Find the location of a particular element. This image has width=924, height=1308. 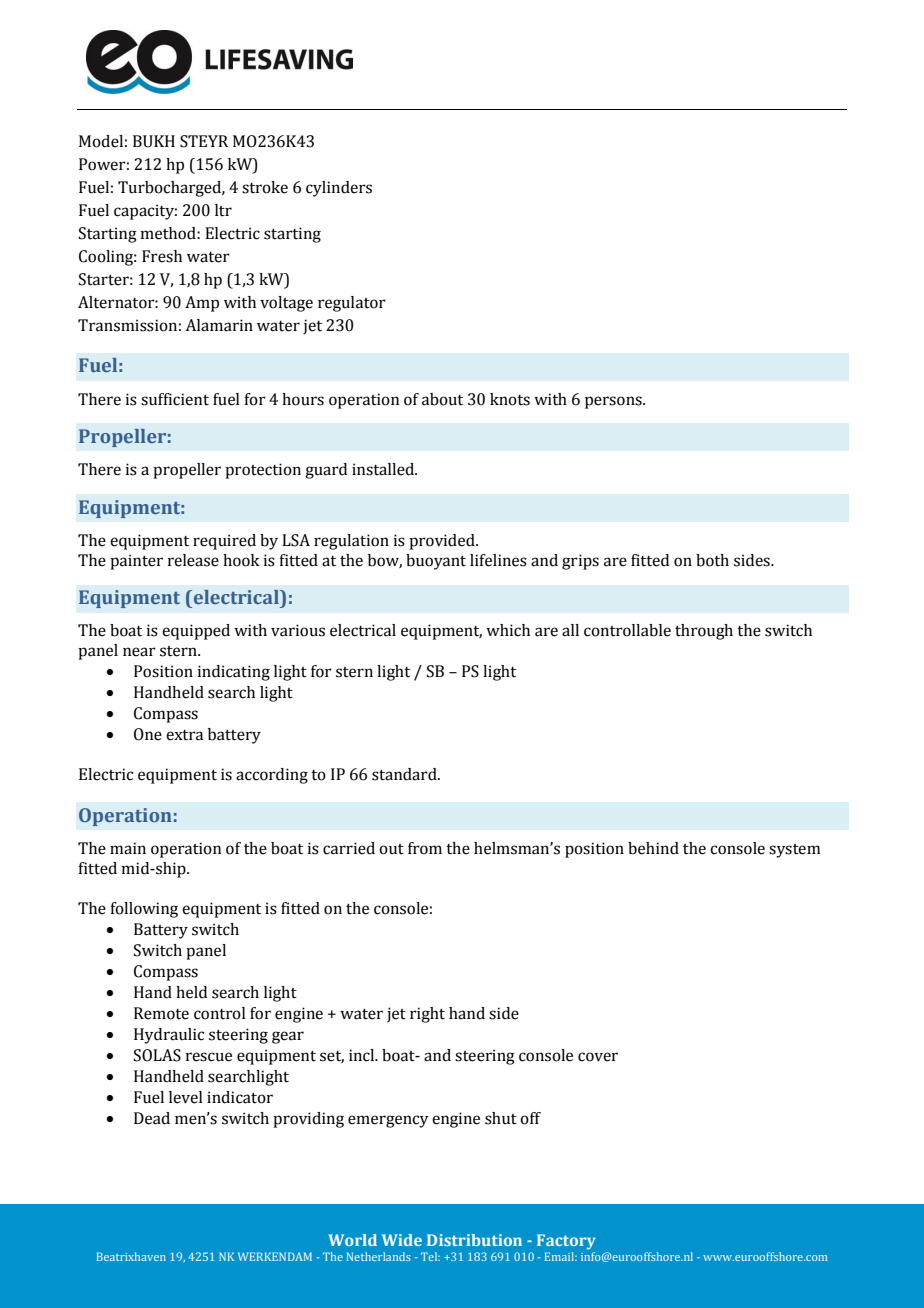

Distribution is located at coordinates (474, 1240).
